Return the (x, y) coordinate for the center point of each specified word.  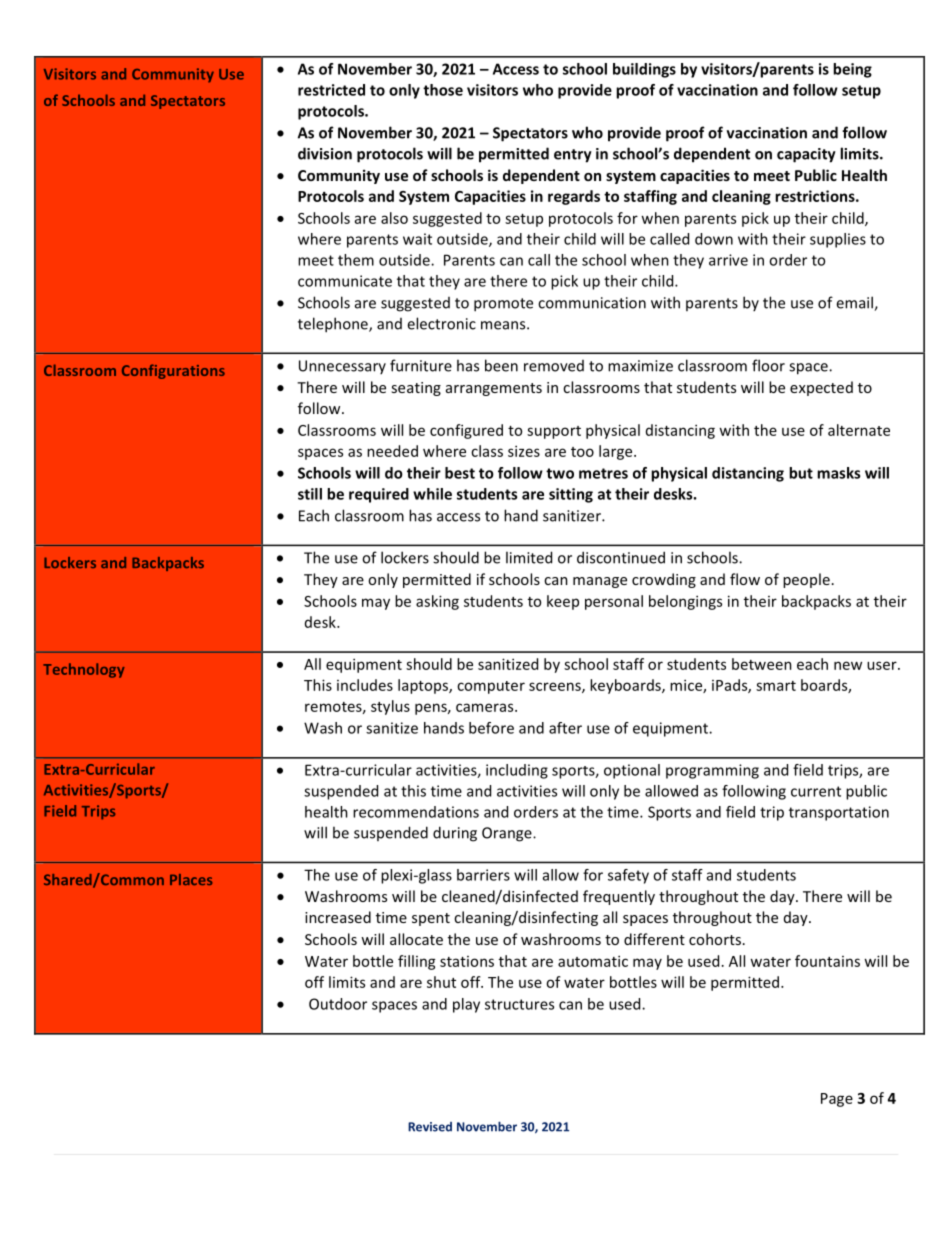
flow (745, 579)
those (443, 90)
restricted (331, 90)
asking (437, 602)
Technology (84, 670)
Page (837, 1100)
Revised (430, 1127)
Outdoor (338, 1004)
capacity (806, 155)
